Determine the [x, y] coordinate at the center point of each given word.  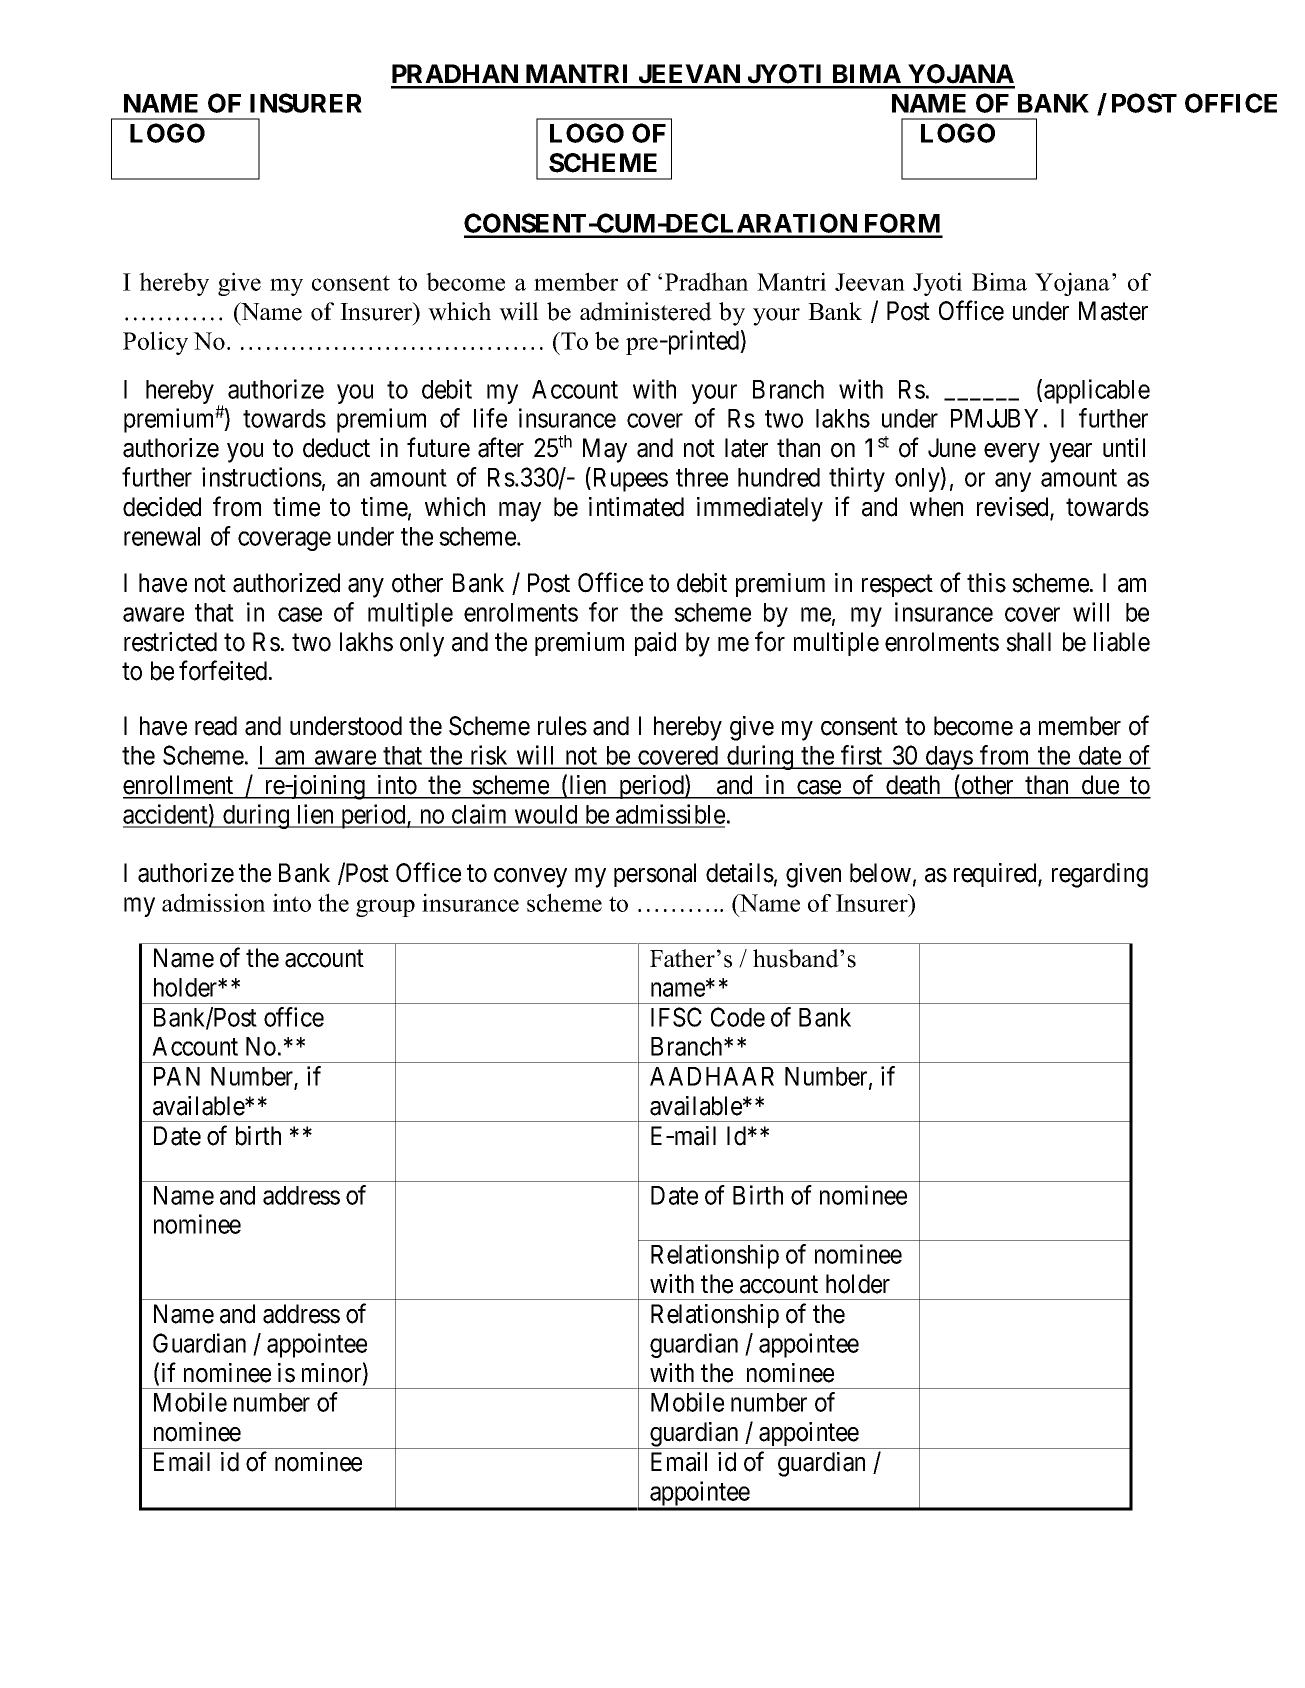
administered [646, 311]
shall [1028, 642]
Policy [155, 343]
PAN [177, 1076]
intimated [636, 507]
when [936, 507]
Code [738, 1017]
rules [562, 726]
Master [1113, 311]
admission [213, 902]
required [996, 875]
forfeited [224, 670]
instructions [262, 477]
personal [655, 875]
